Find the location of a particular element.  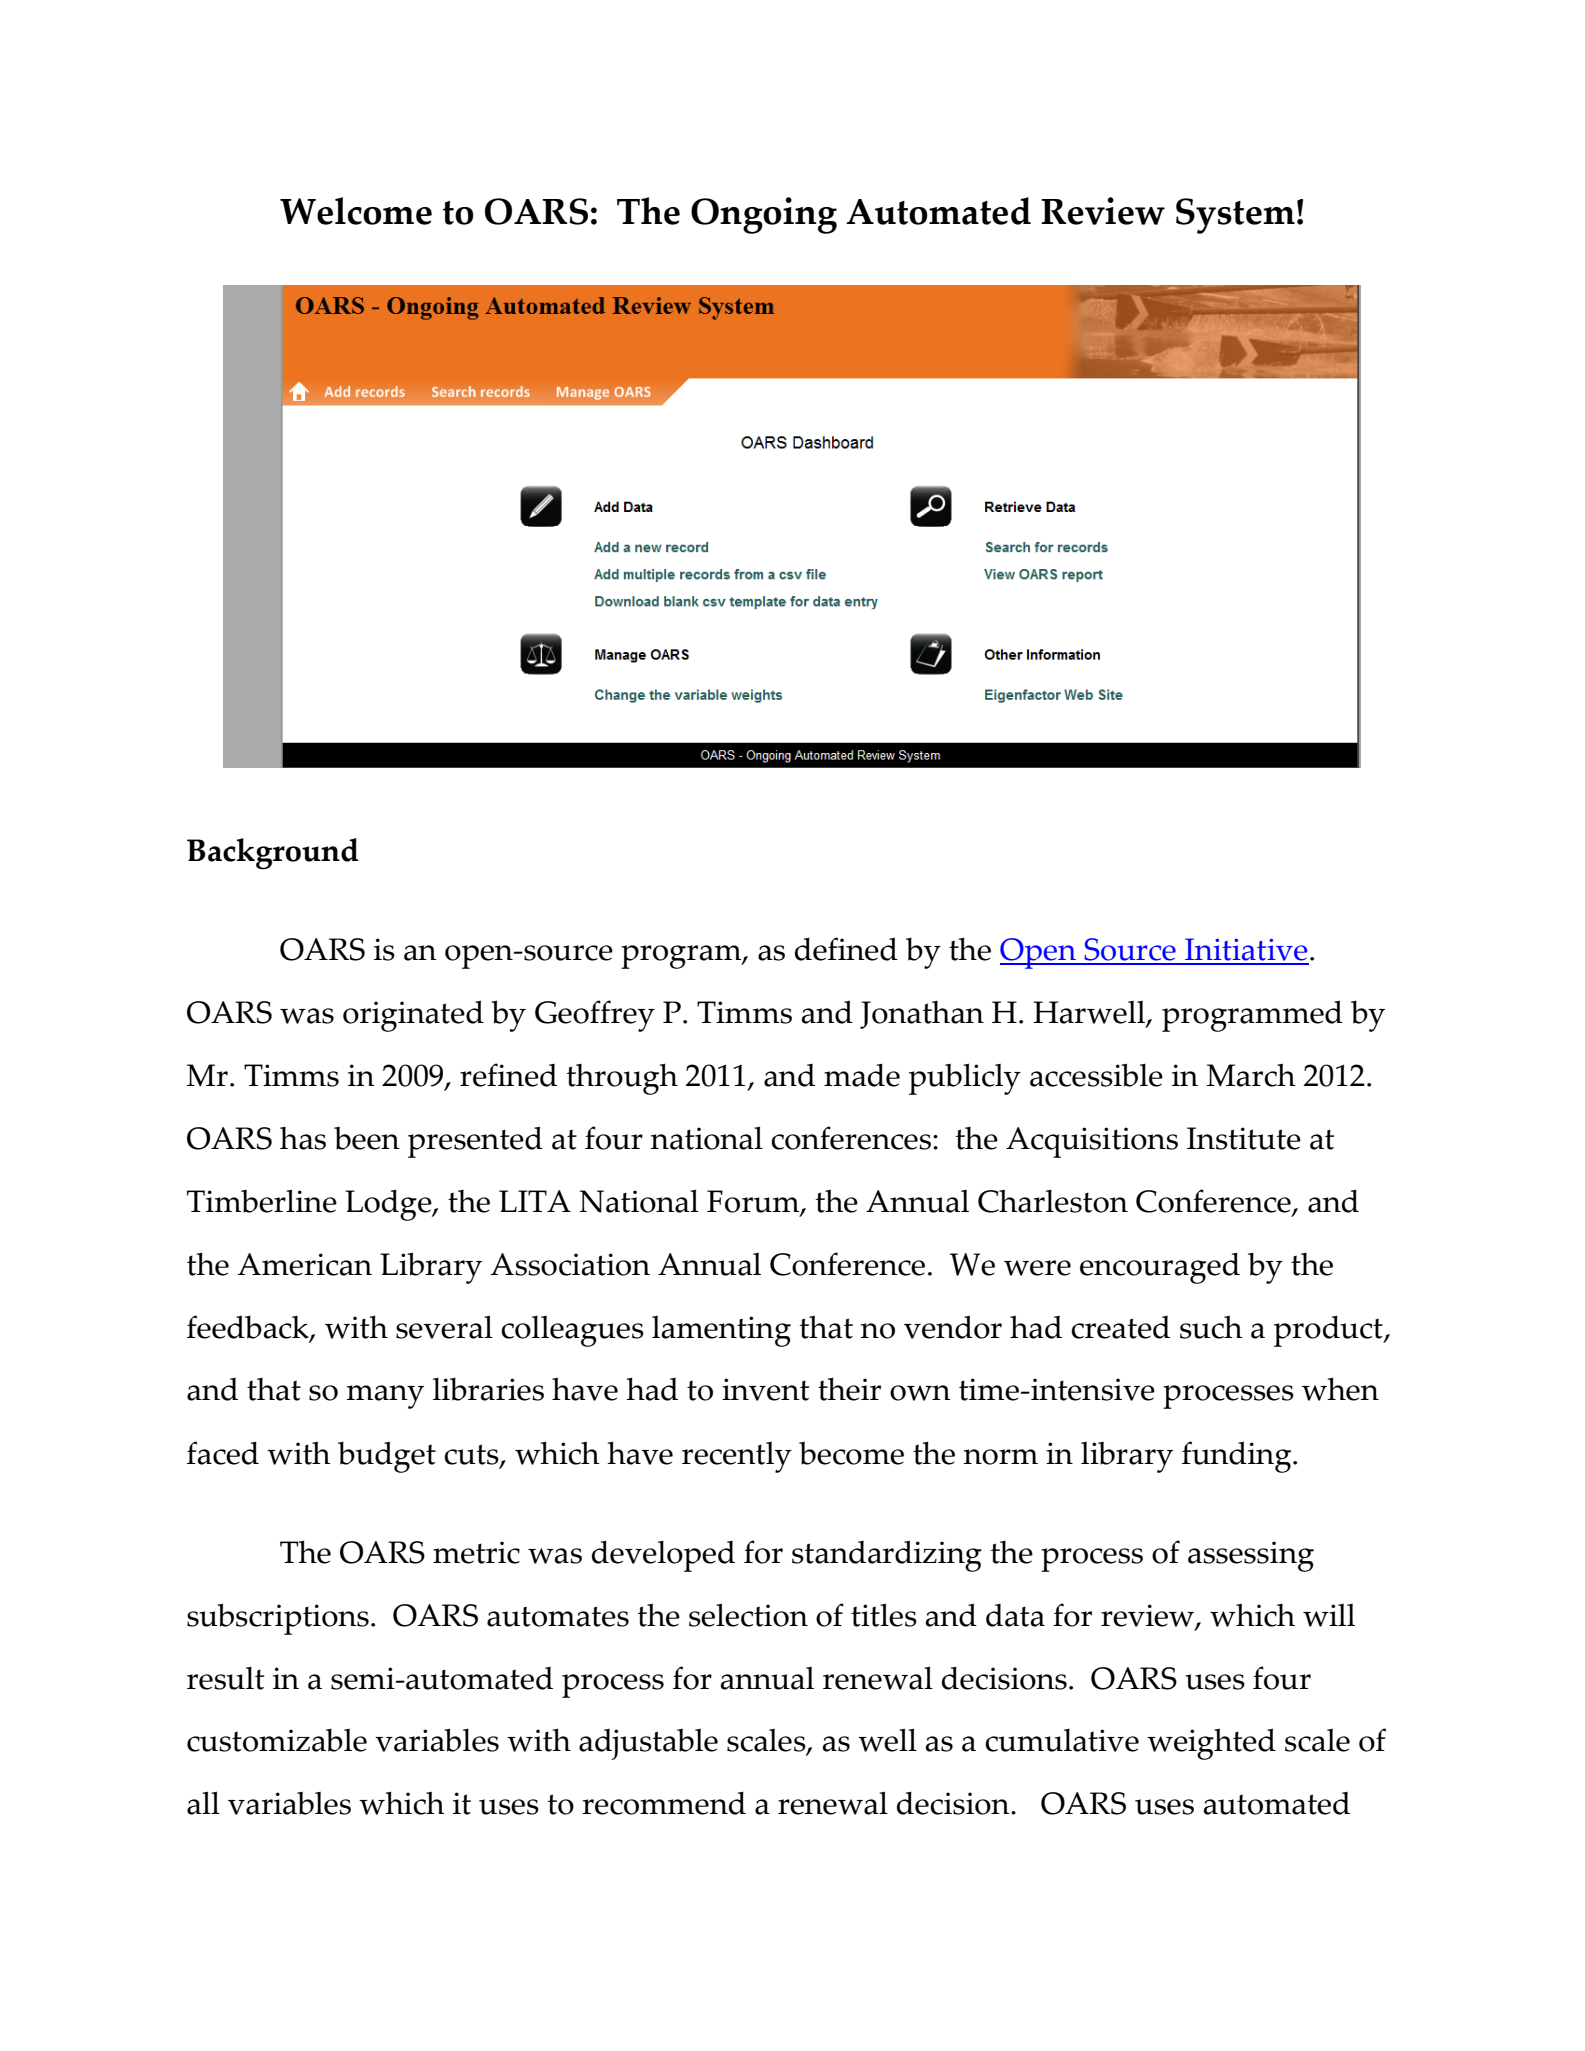

Ongoing is located at coordinates (764, 215).
